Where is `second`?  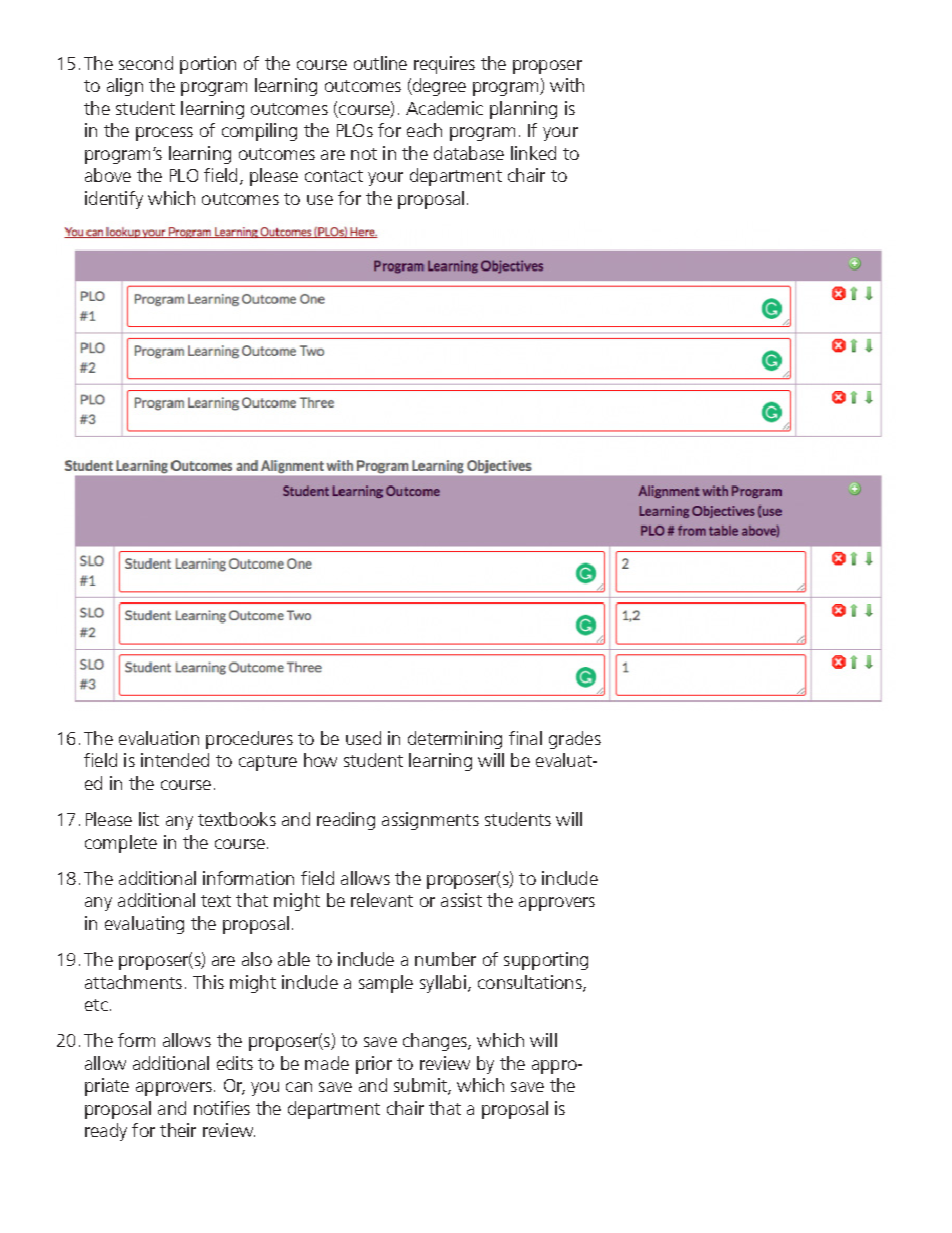 second is located at coordinates (146, 63).
